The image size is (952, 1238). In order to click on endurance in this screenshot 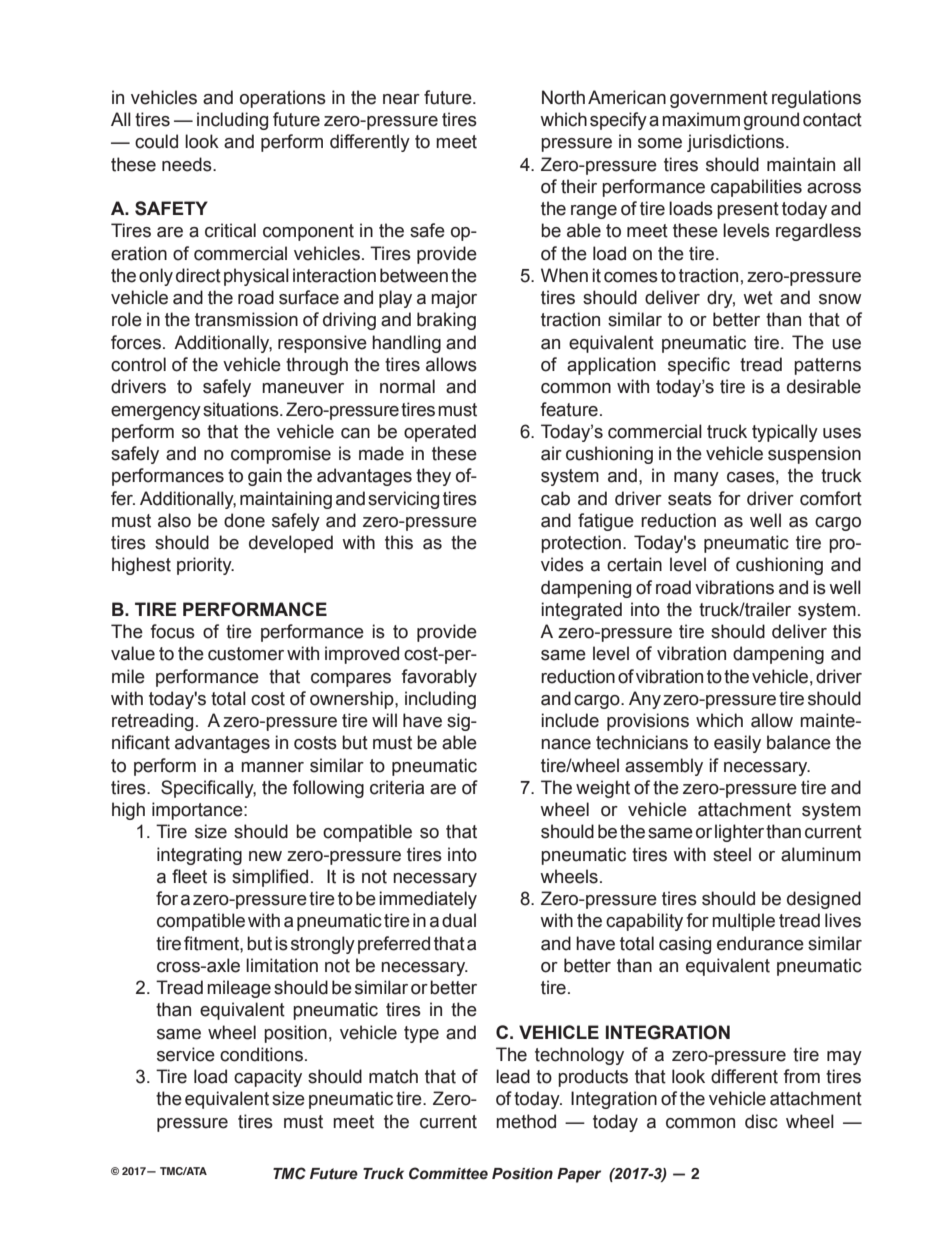, I will do `click(760, 943)`.
